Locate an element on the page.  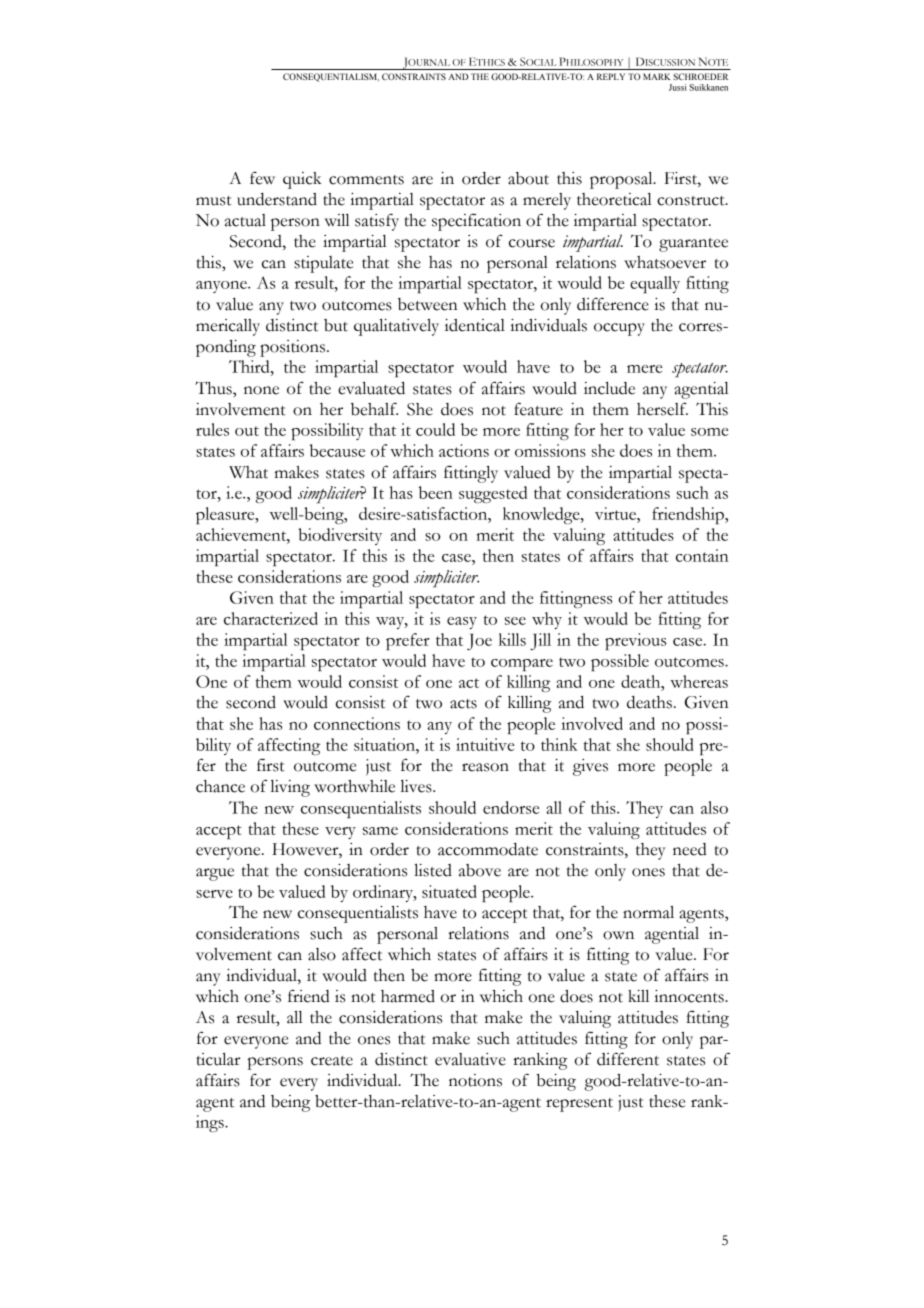
different is located at coordinates (628, 1059).
